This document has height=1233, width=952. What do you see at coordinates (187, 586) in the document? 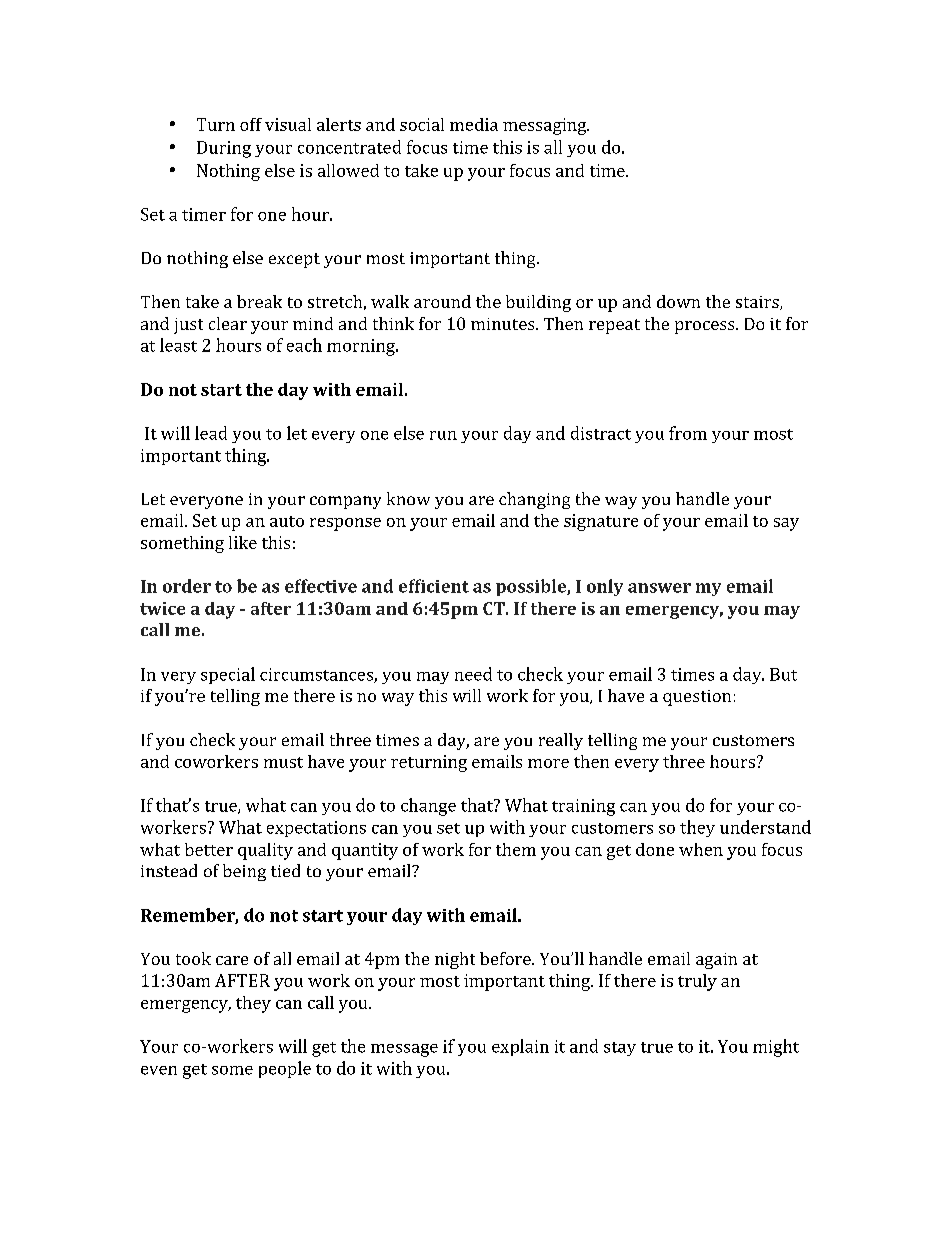
I see `order` at bounding box center [187, 586].
